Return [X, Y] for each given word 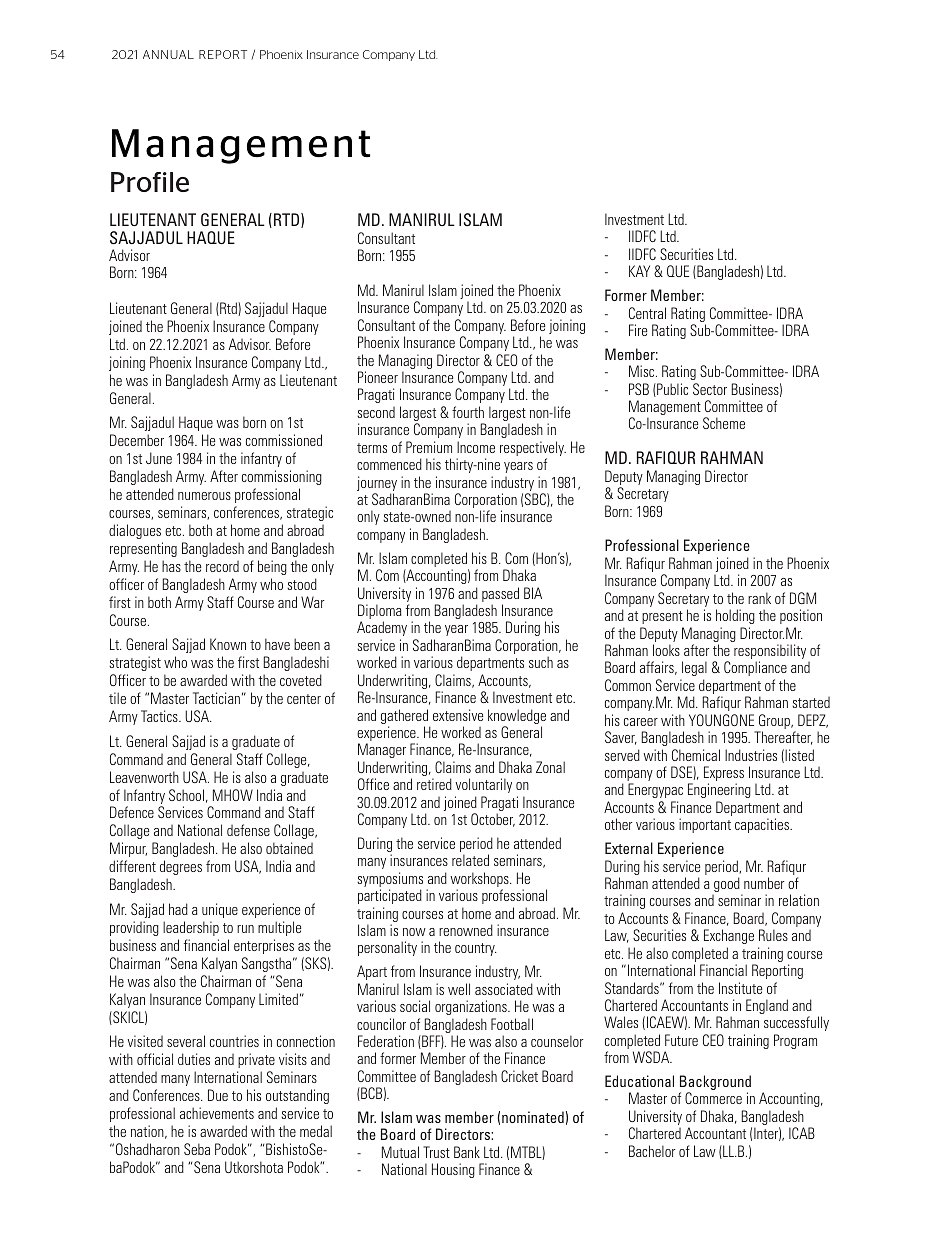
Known [228, 644]
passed [500, 596]
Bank [467, 1152]
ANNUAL [168, 54]
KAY [639, 271]
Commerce [713, 1098]
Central [647, 313]
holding [735, 616]
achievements [217, 1113]
